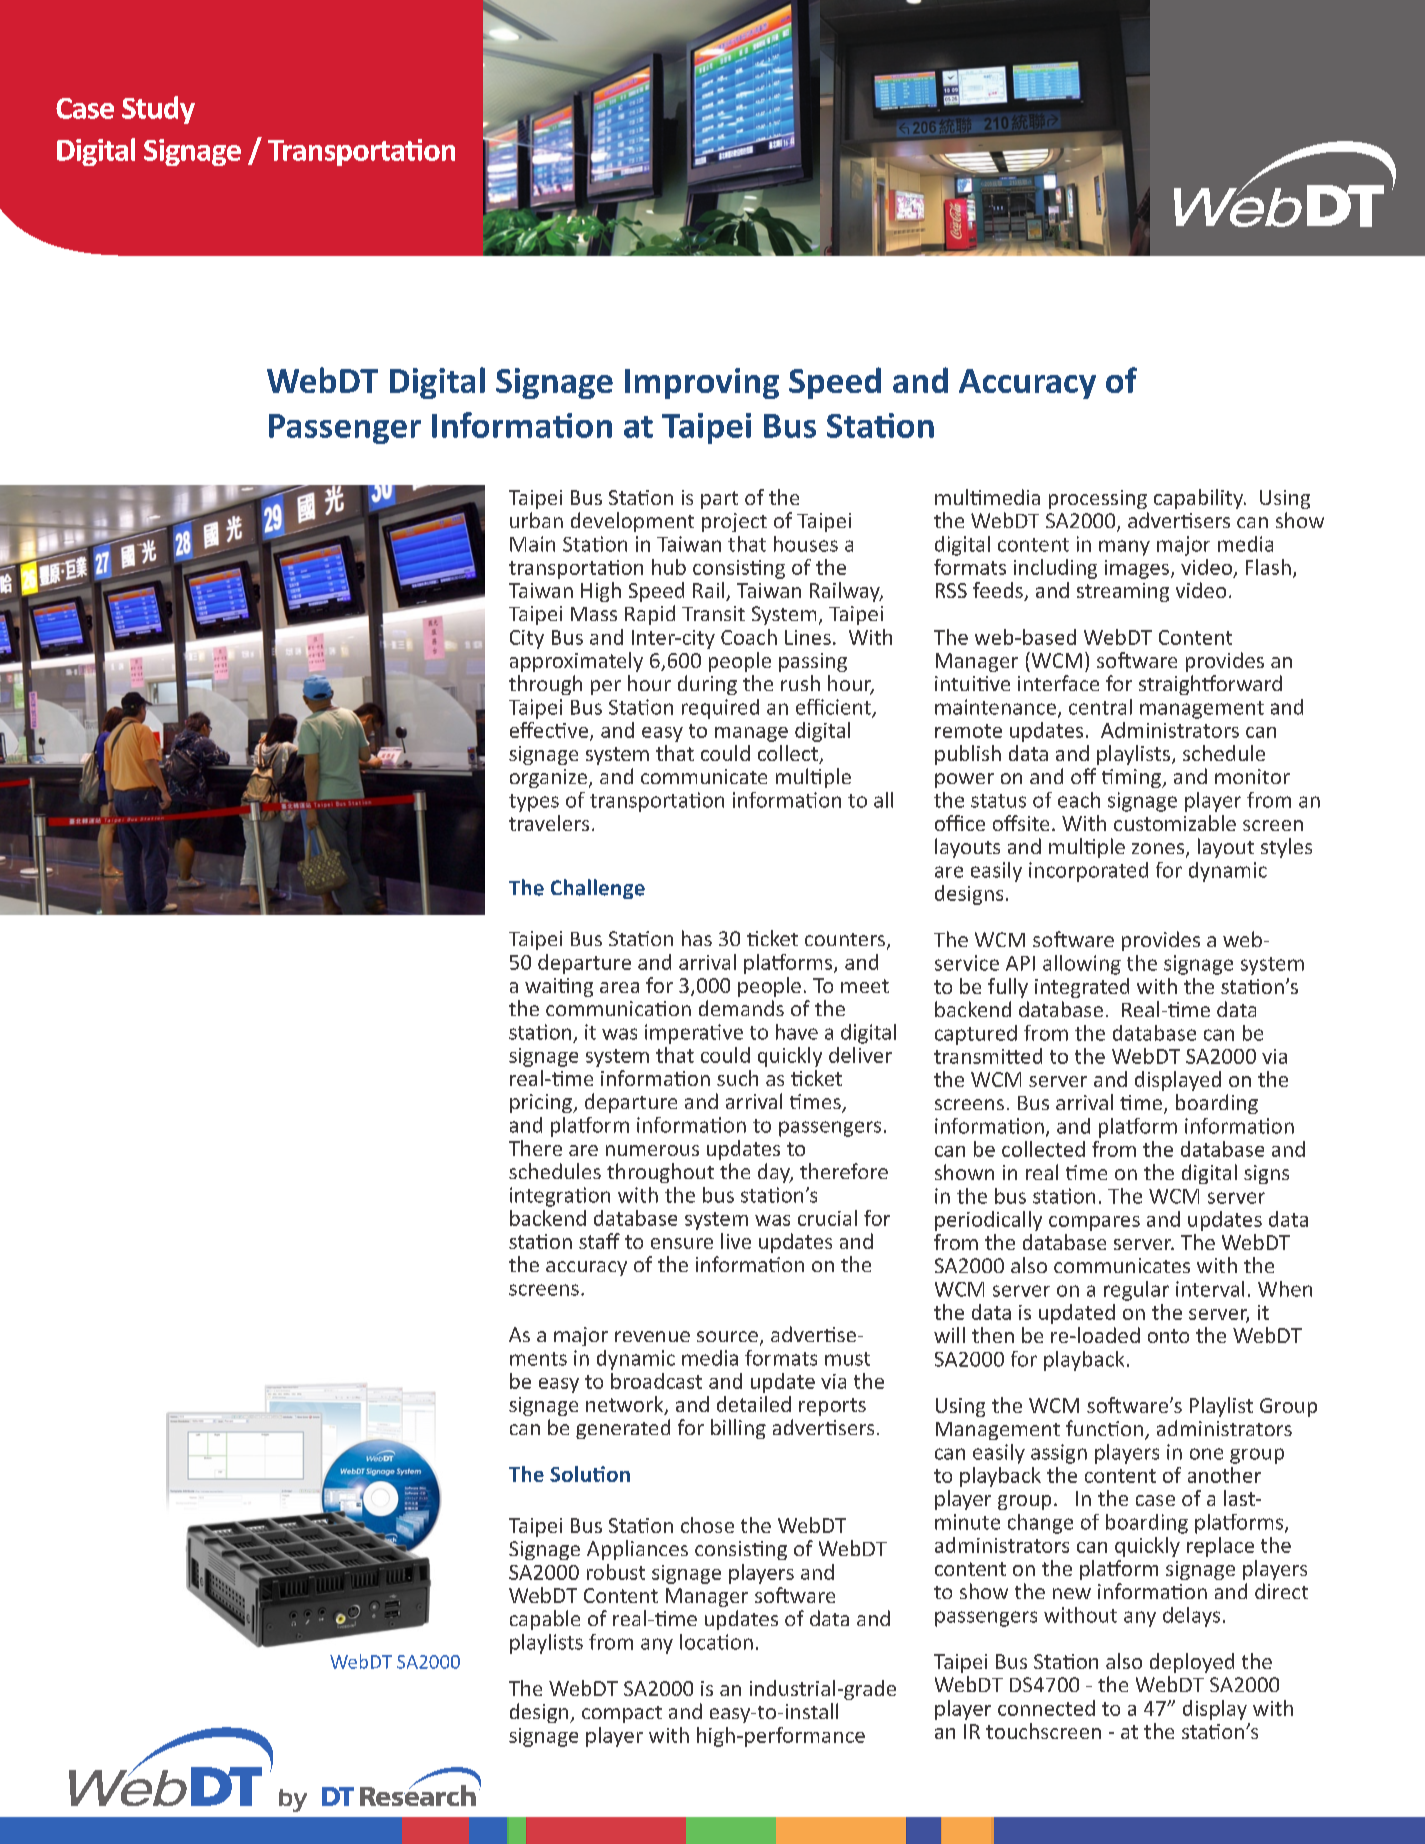 Image resolution: width=1425 pixels, height=1844 pixels. I want to click on Study, so click(158, 110).
